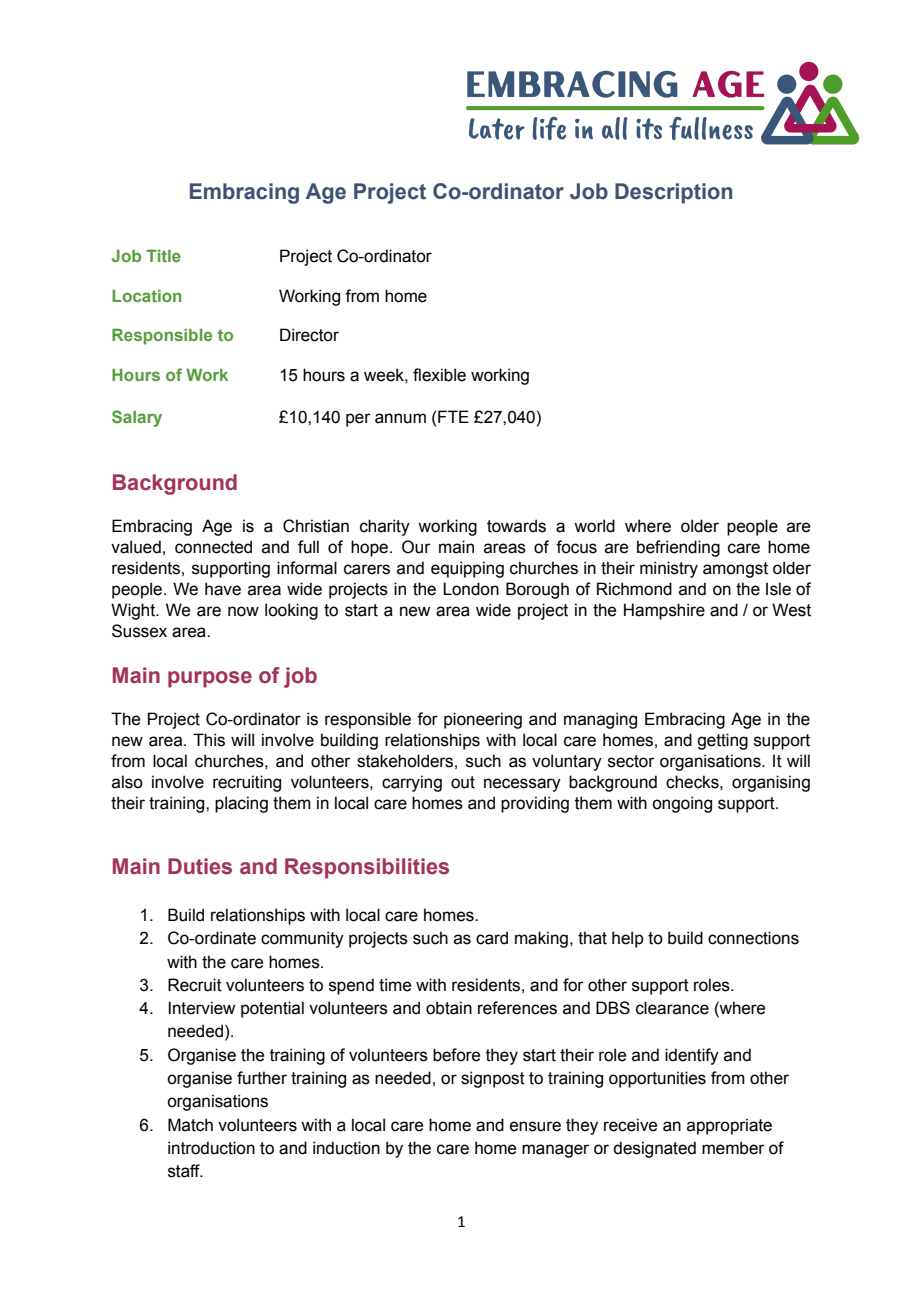  I want to click on flexible, so click(439, 375).
